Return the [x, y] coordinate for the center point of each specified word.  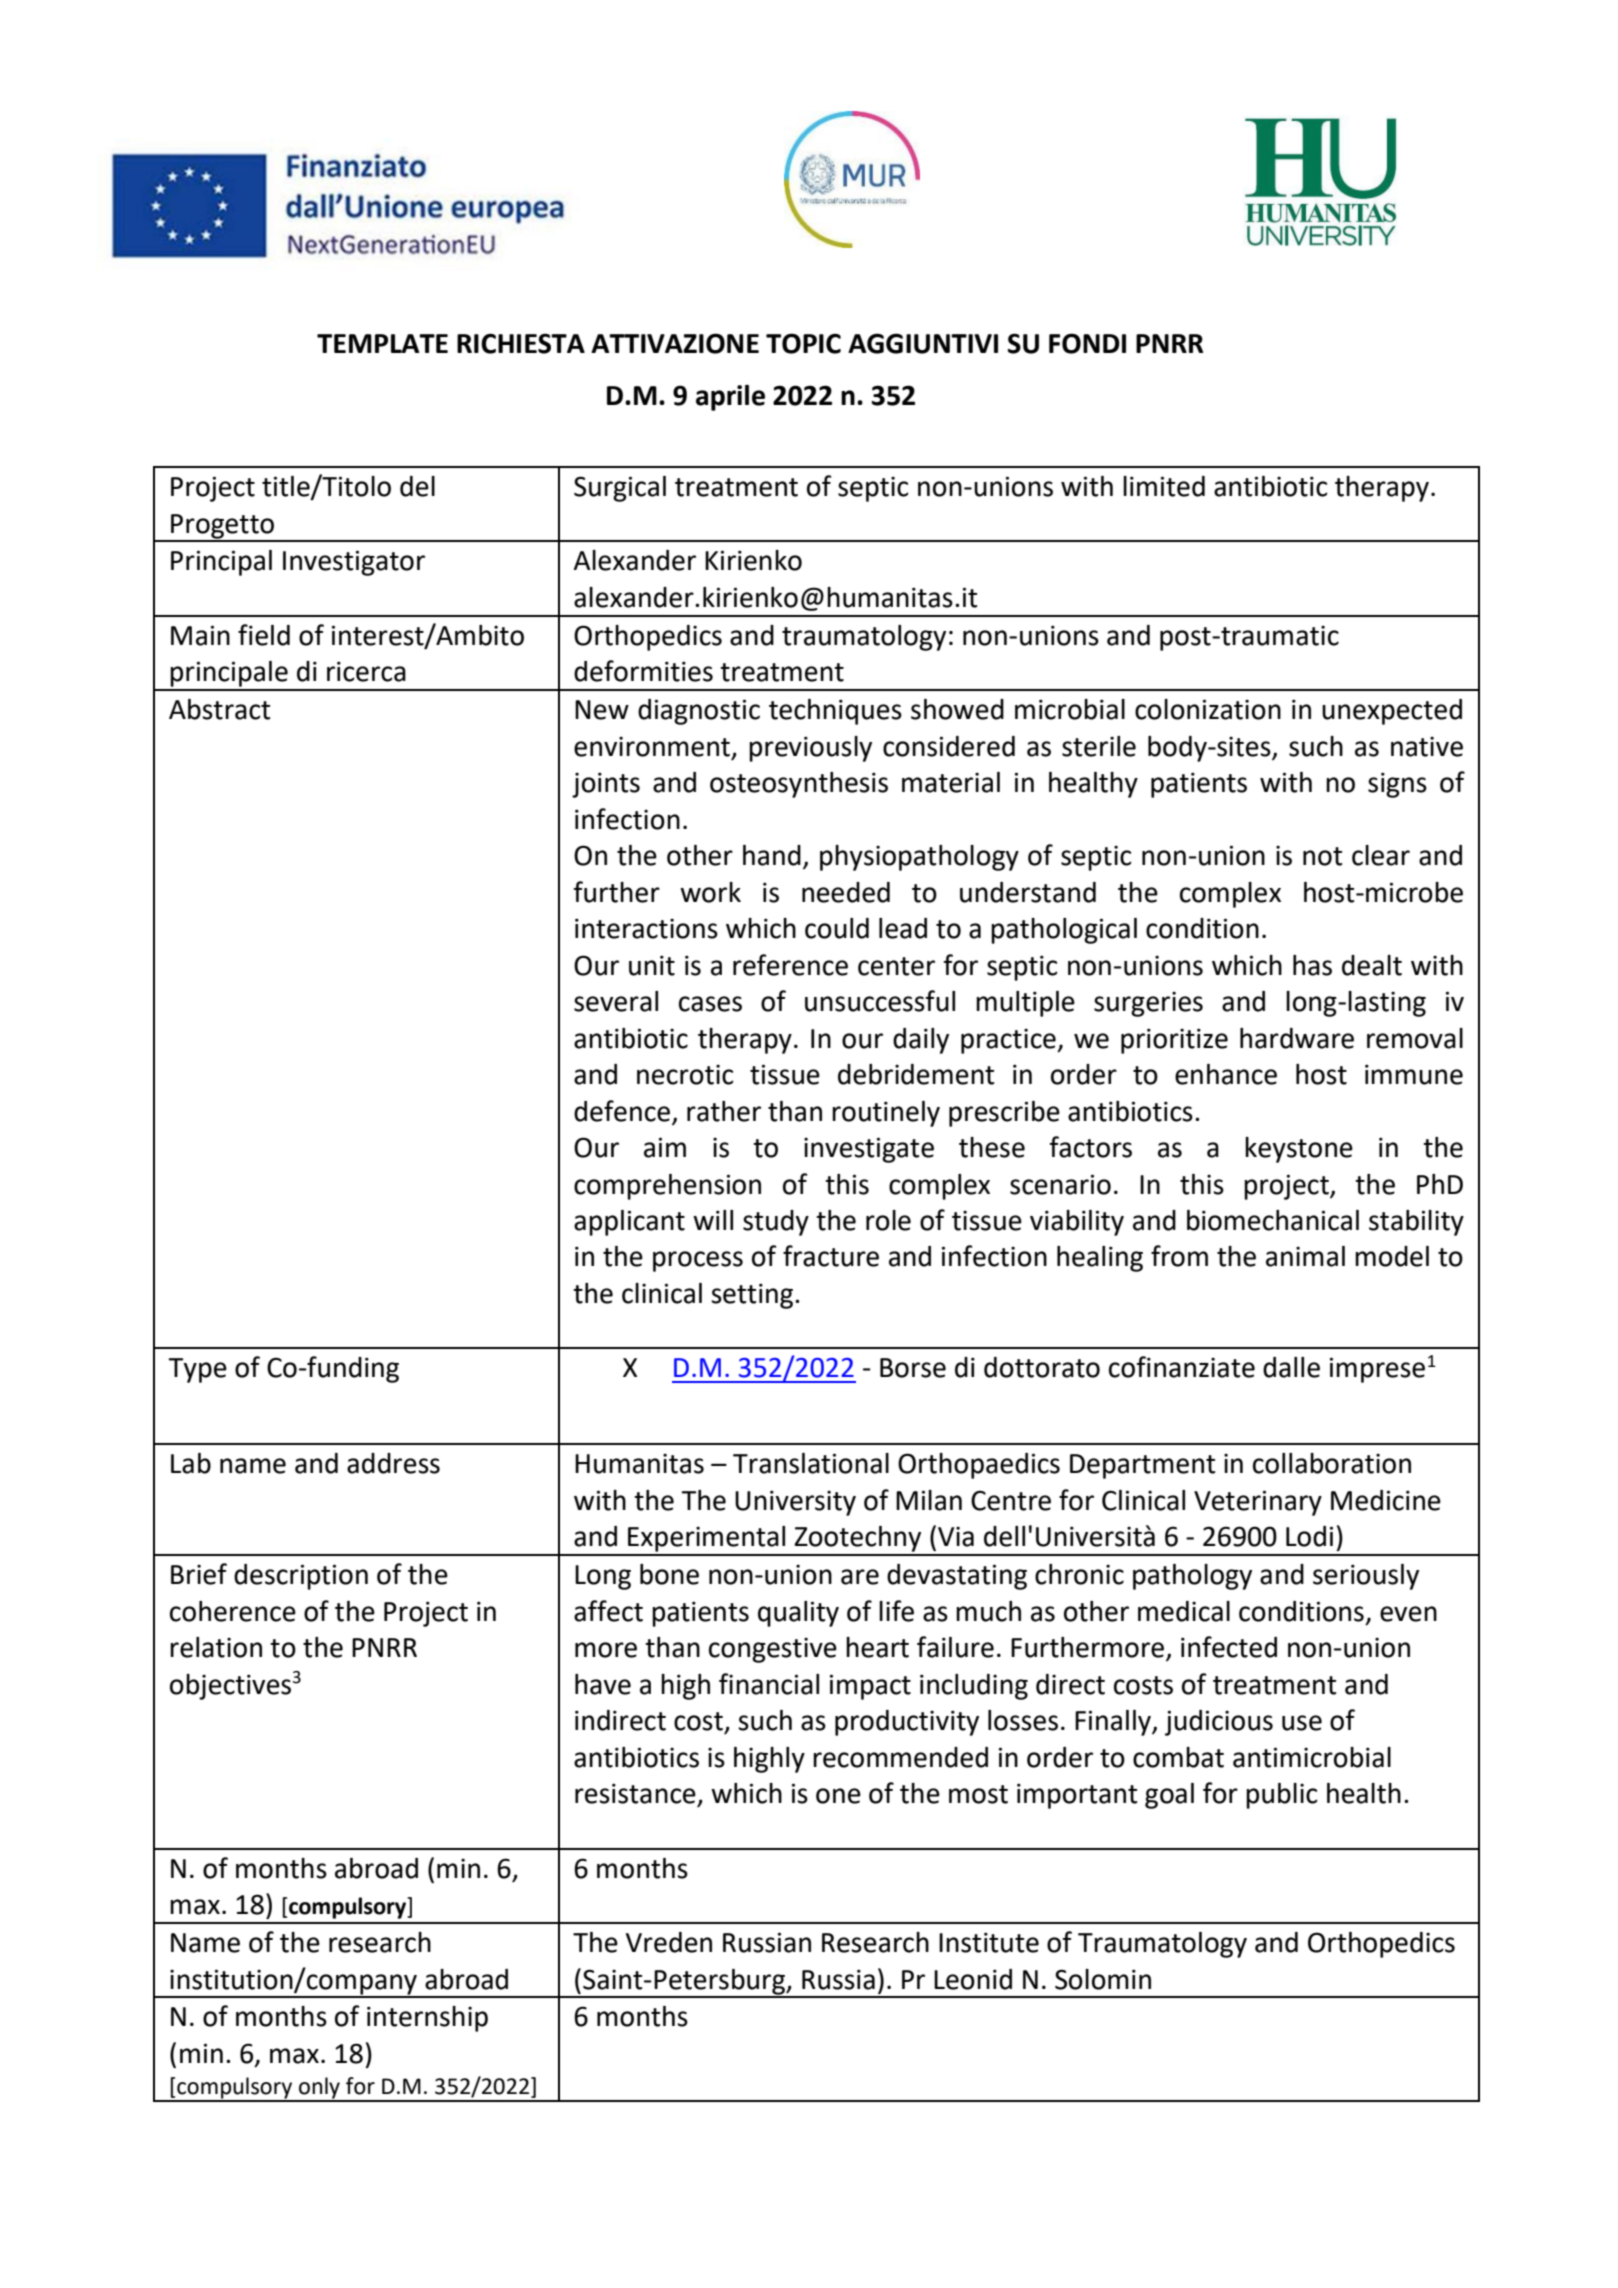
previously [810, 749]
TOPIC [803, 343]
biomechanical [1273, 1220]
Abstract [219, 709]
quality [798, 1614]
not [1322, 856]
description [301, 1577]
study [776, 1223]
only [319, 2089]
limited [1164, 486]
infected [1229, 1647]
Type [197, 1370]
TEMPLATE [382, 343]
